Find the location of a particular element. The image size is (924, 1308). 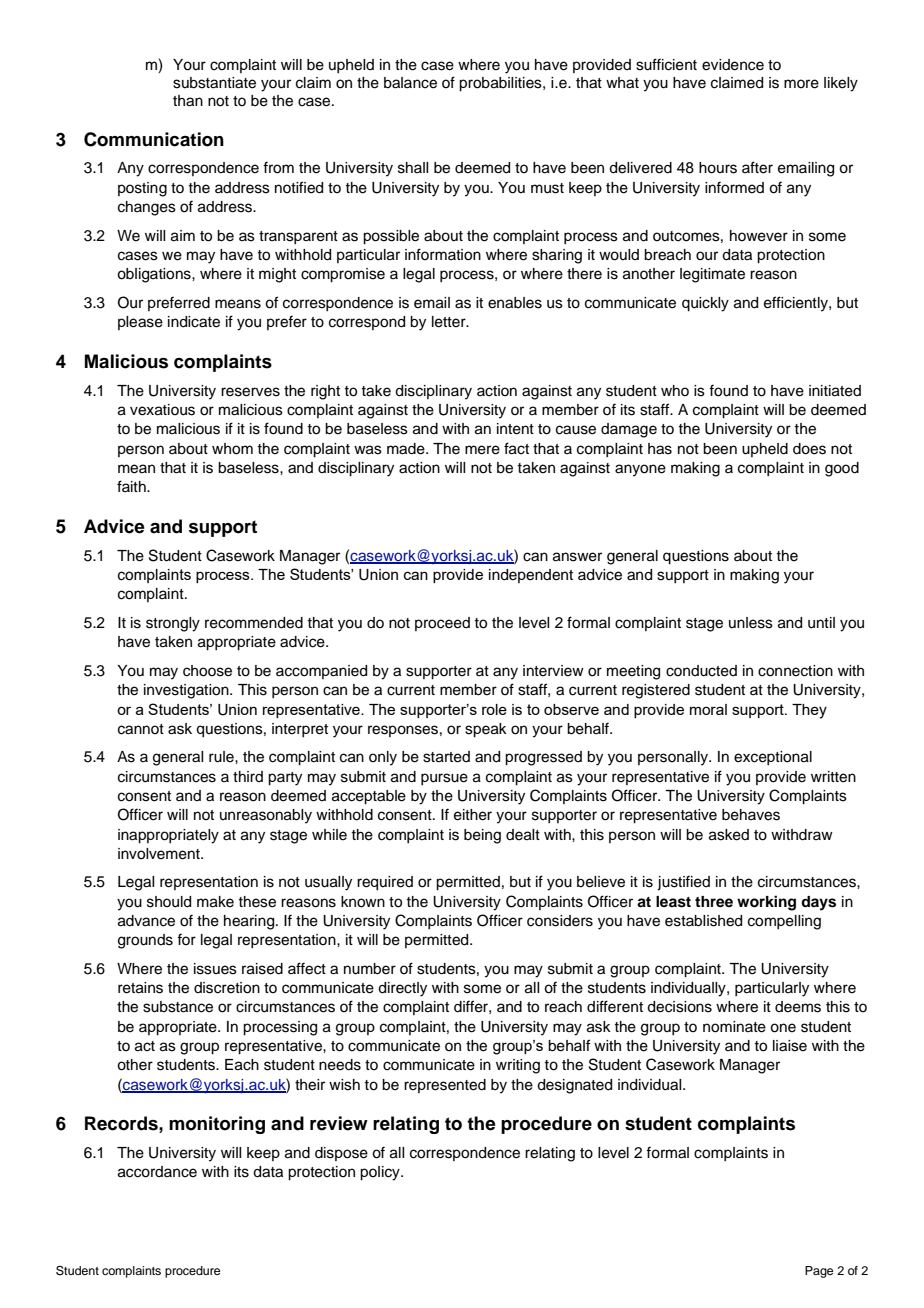

accordance is located at coordinates (157, 1172).
